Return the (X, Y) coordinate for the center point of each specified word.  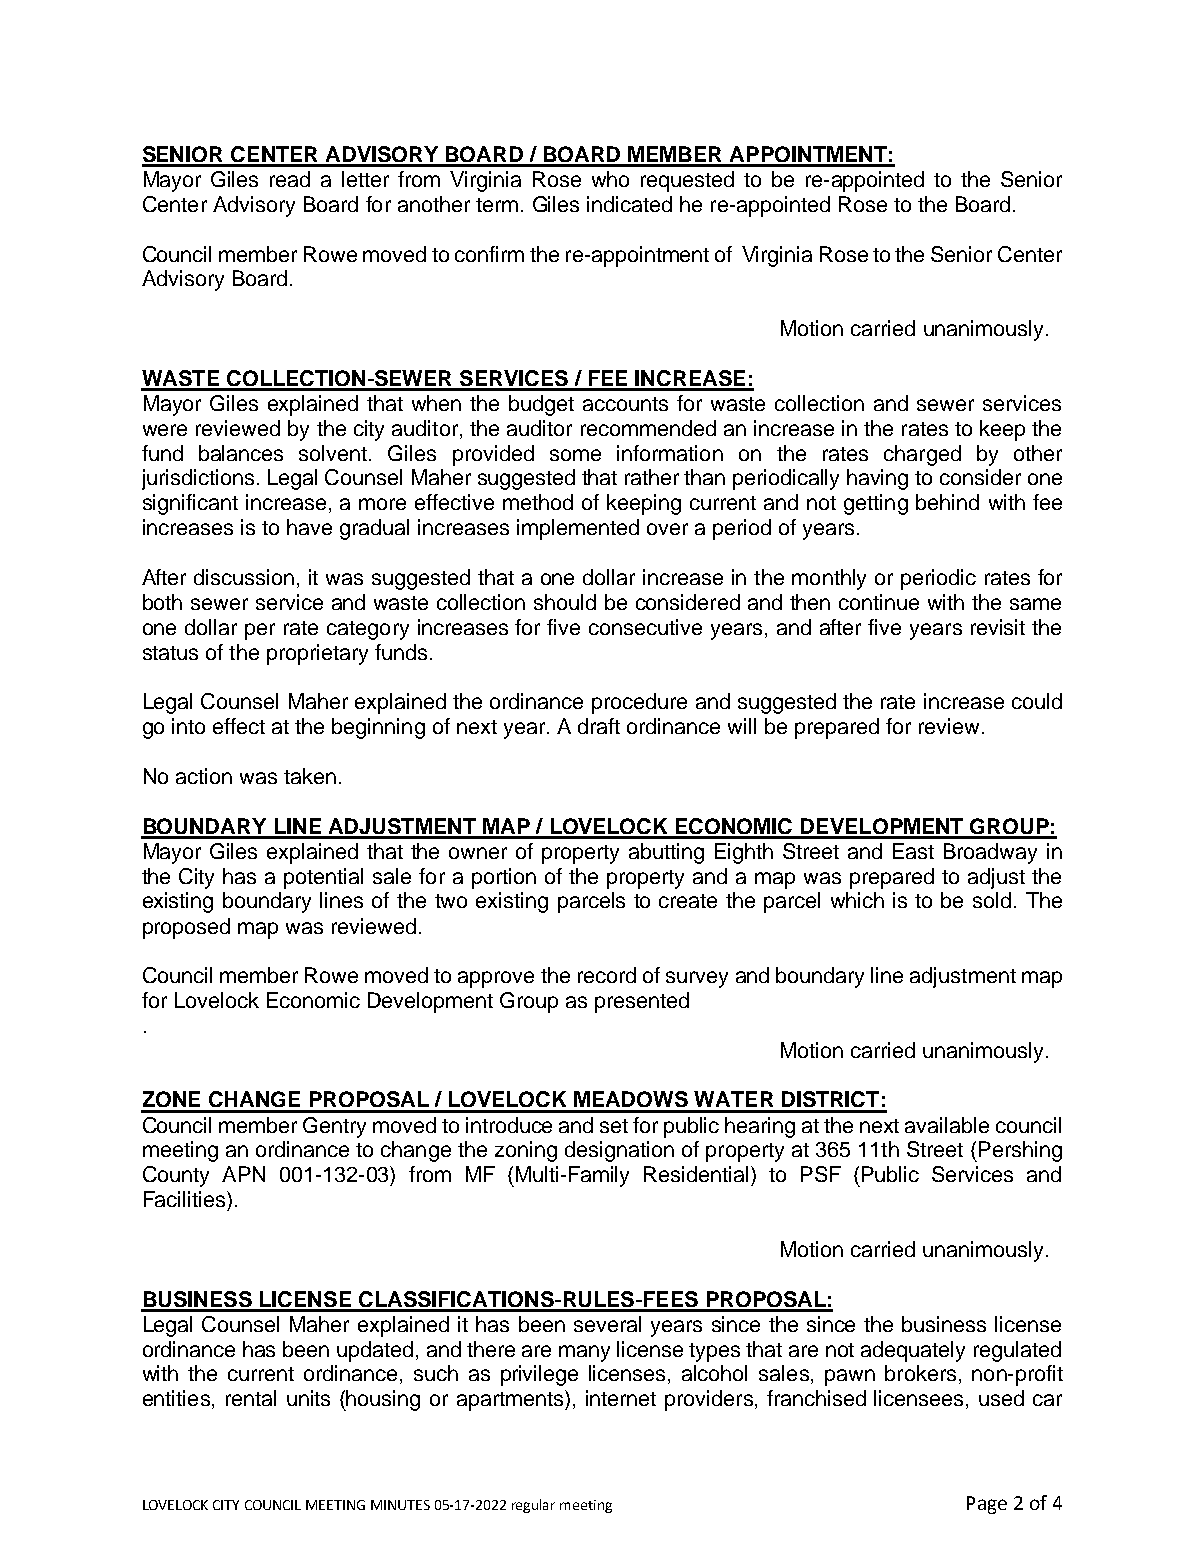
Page (987, 1505)
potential (323, 878)
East (913, 851)
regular (533, 1506)
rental (251, 1398)
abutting (666, 853)
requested (687, 181)
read (290, 179)
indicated (629, 204)
